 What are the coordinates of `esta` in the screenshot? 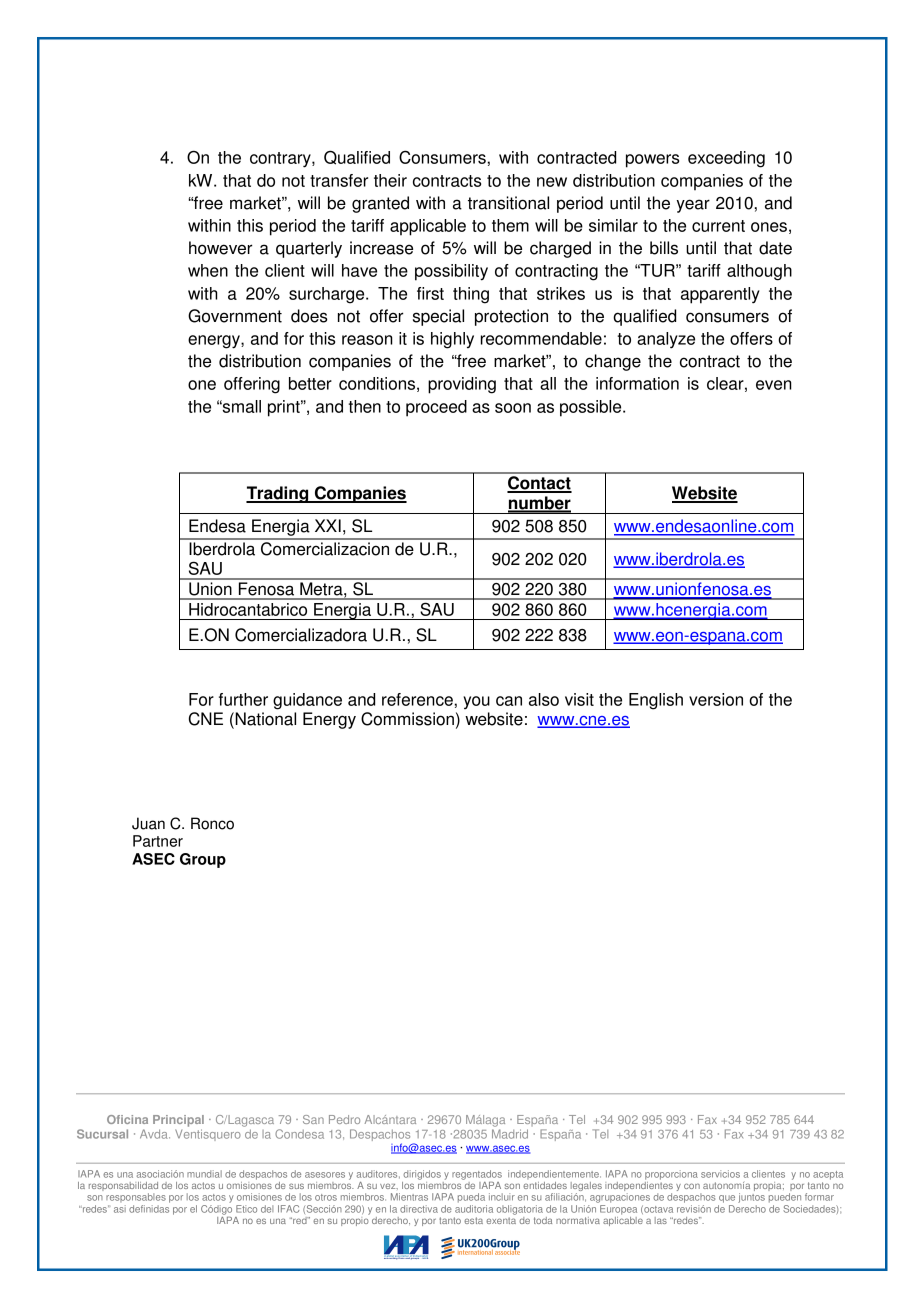 It's located at (473, 1220).
